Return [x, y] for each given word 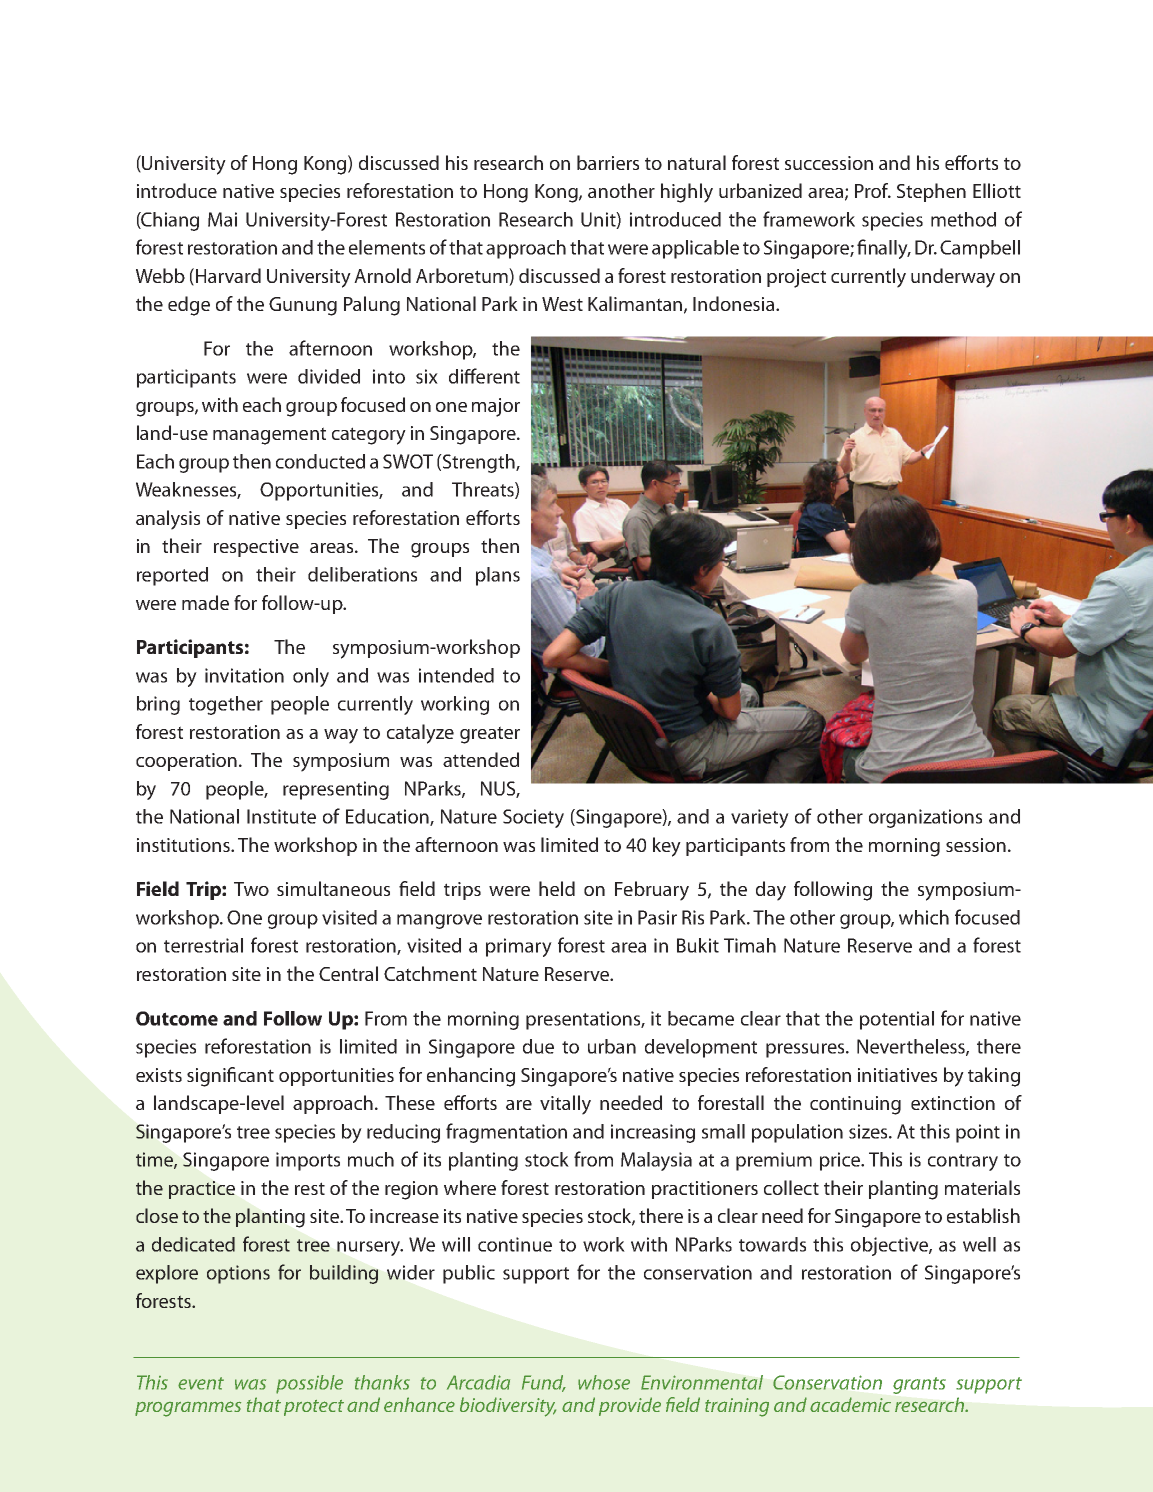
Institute [281, 816]
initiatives [897, 1075]
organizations [925, 818]
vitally [565, 1105]
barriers [608, 162]
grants [919, 1385]
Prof [873, 190]
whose [604, 1382]
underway [953, 278]
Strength [479, 463]
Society [533, 818]
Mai [222, 219]
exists [159, 1075]
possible [309, 1384]
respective [256, 548]
